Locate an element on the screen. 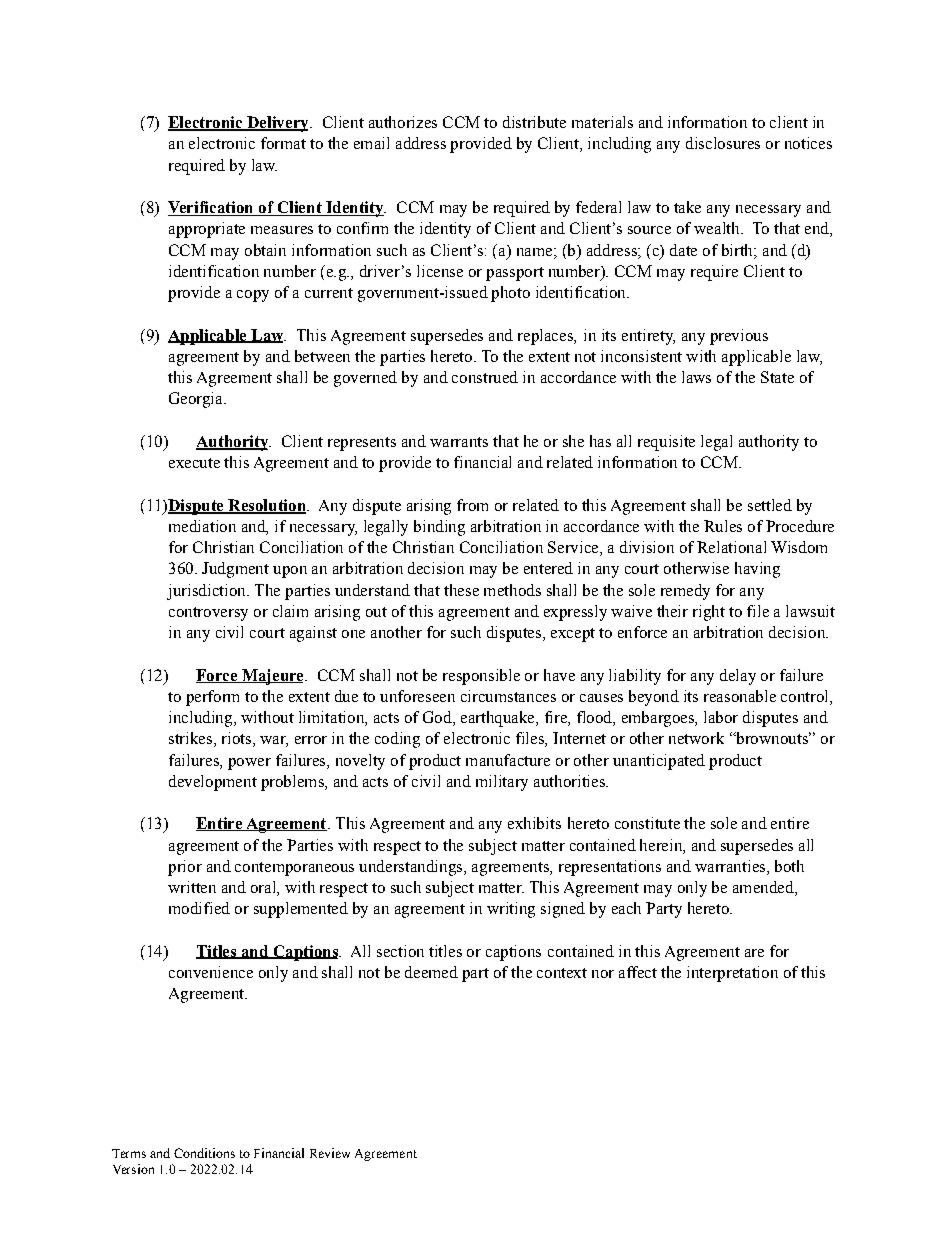 Image resolution: width=952 pixels, height=1233 pixels. construed is located at coordinates (485, 377).
